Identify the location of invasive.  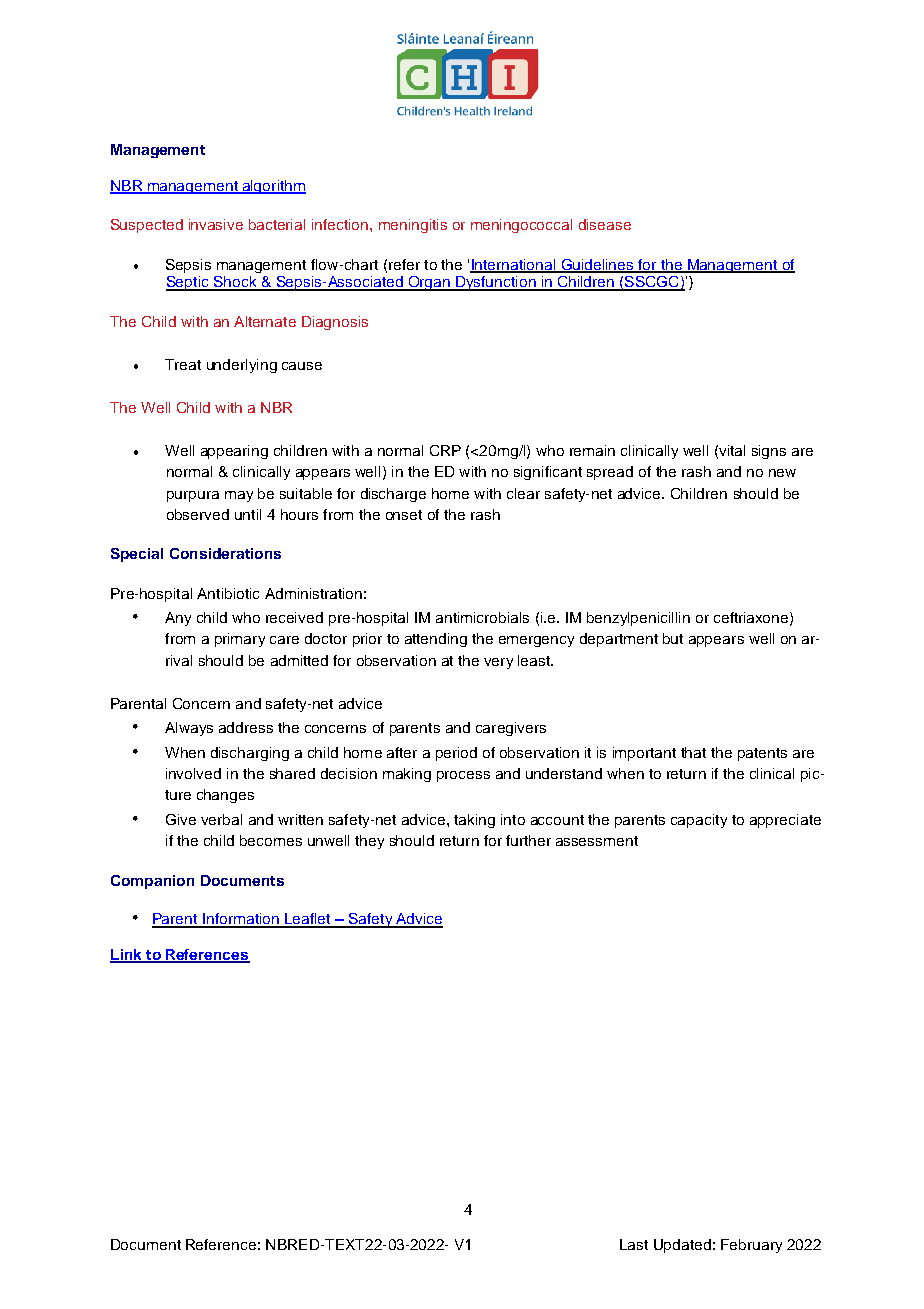
(216, 224).
